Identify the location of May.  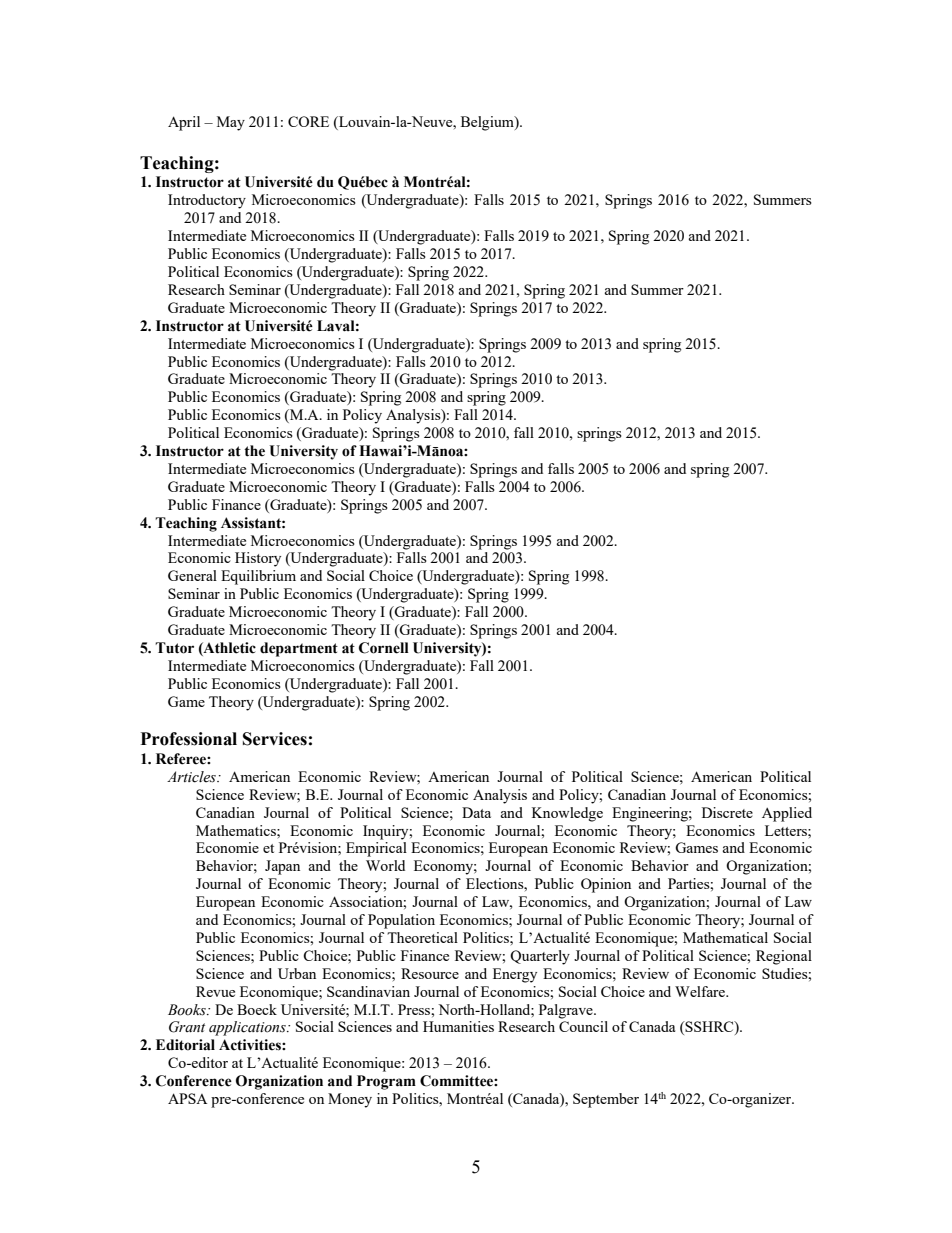
(231, 123).
